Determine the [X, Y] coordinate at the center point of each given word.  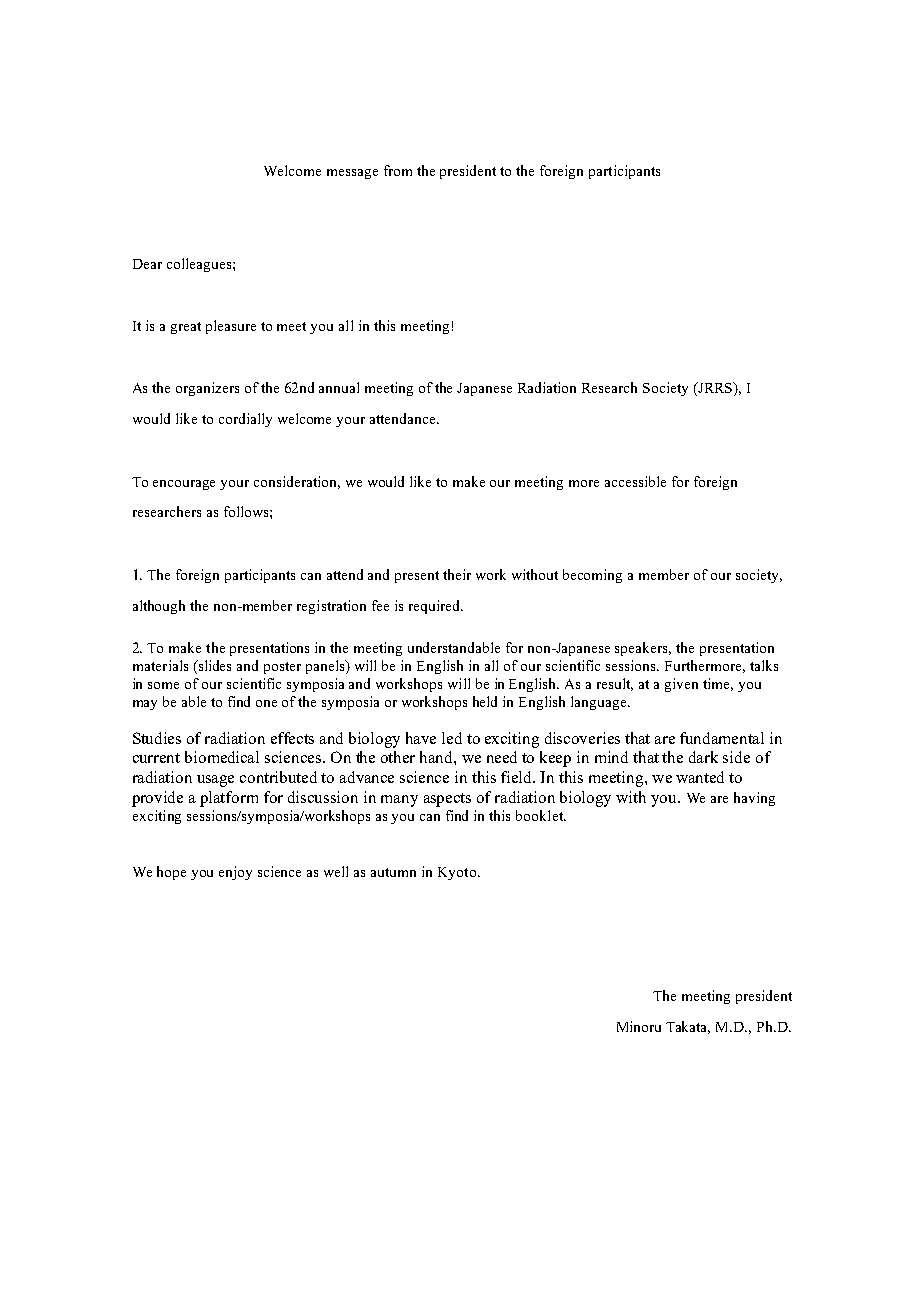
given [681, 685]
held [485, 701]
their [457, 574]
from [398, 170]
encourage [184, 485]
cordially [245, 420]
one [266, 703]
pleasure [231, 327]
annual [339, 387]
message [352, 174]
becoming [592, 576]
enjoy [235, 873]
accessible [635, 481]
